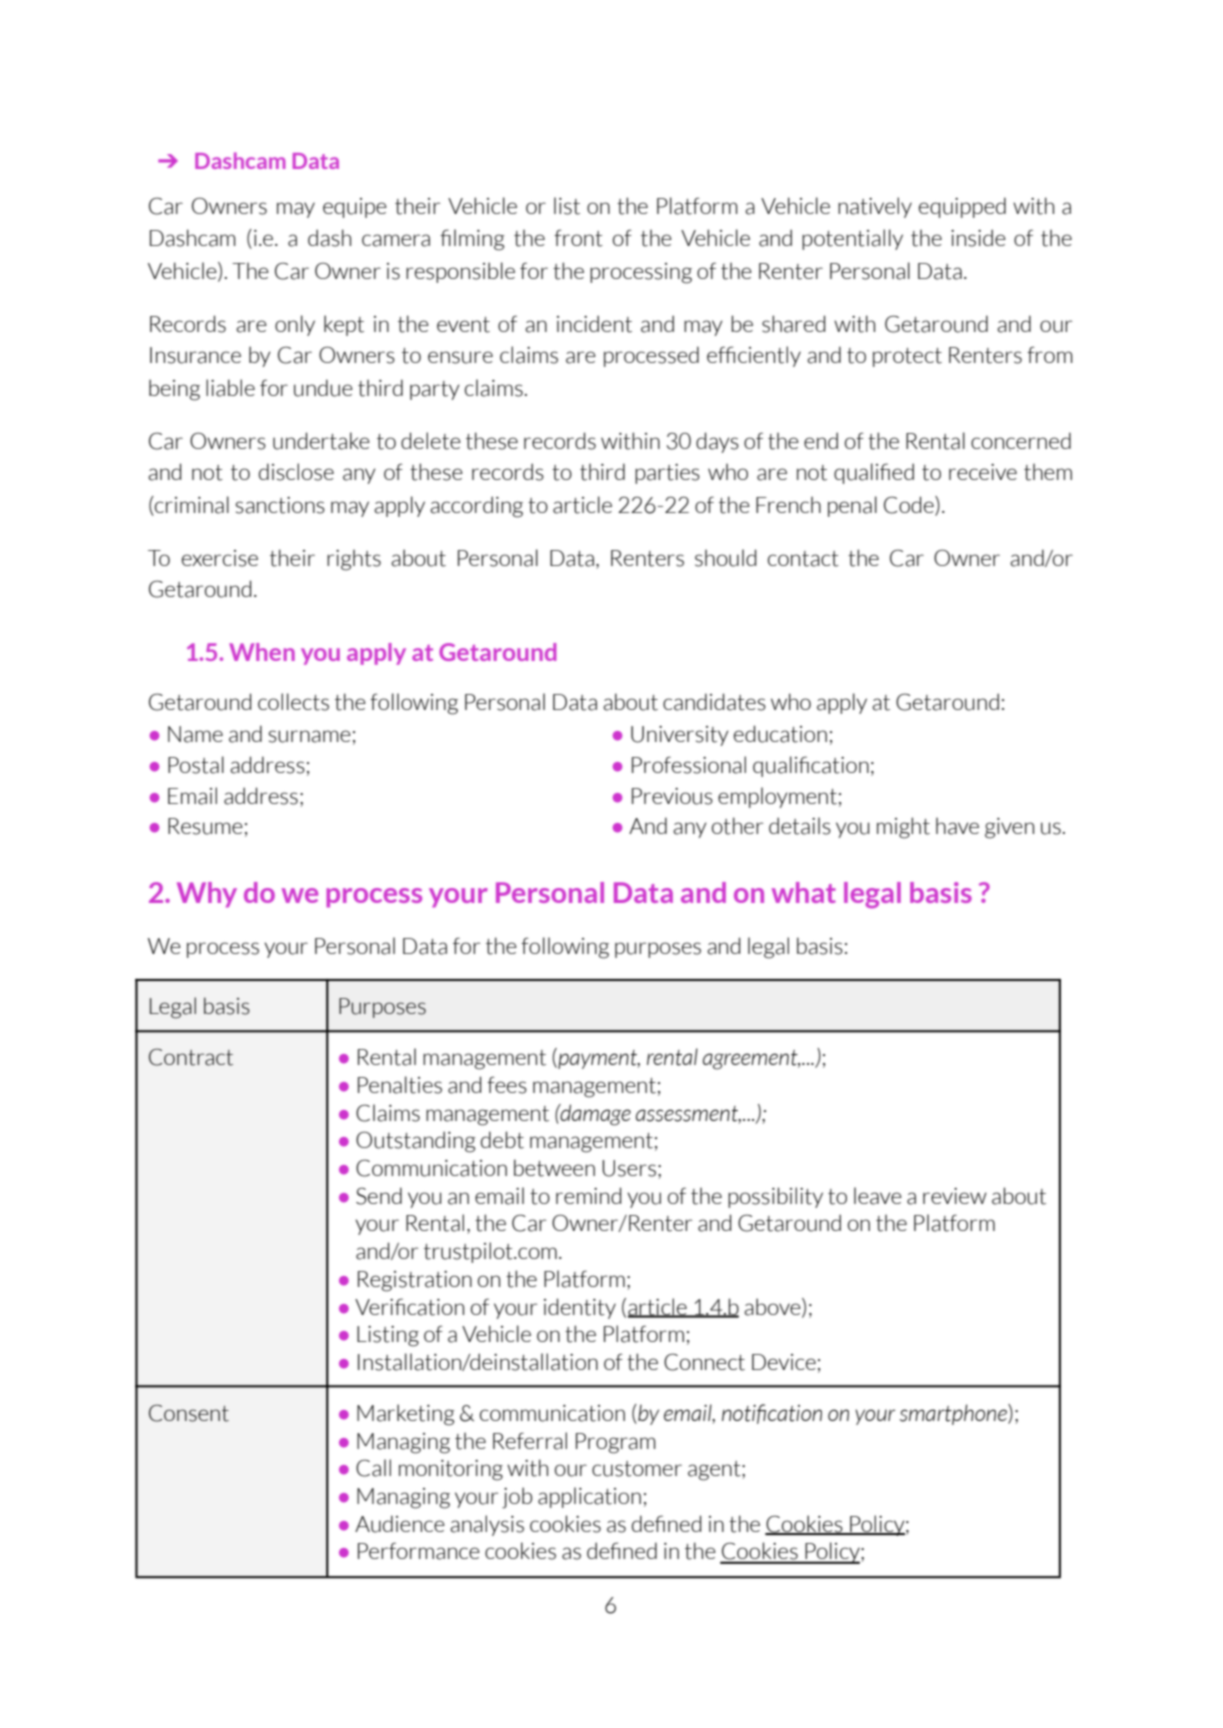 The width and height of the screenshot is (1223, 1728). I want to click on notification, so click(772, 1414).
